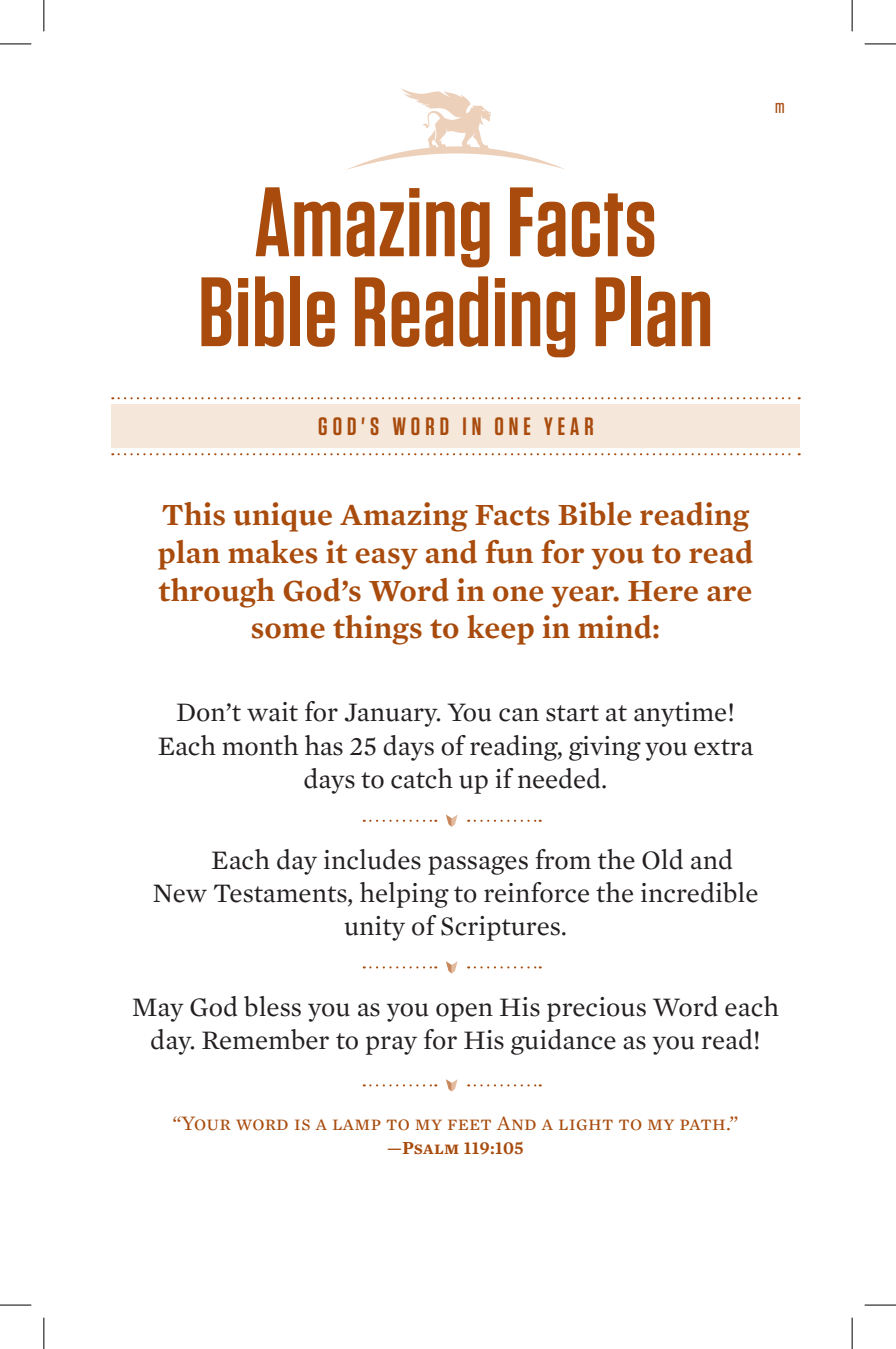  I want to click on passages, so click(478, 865).
